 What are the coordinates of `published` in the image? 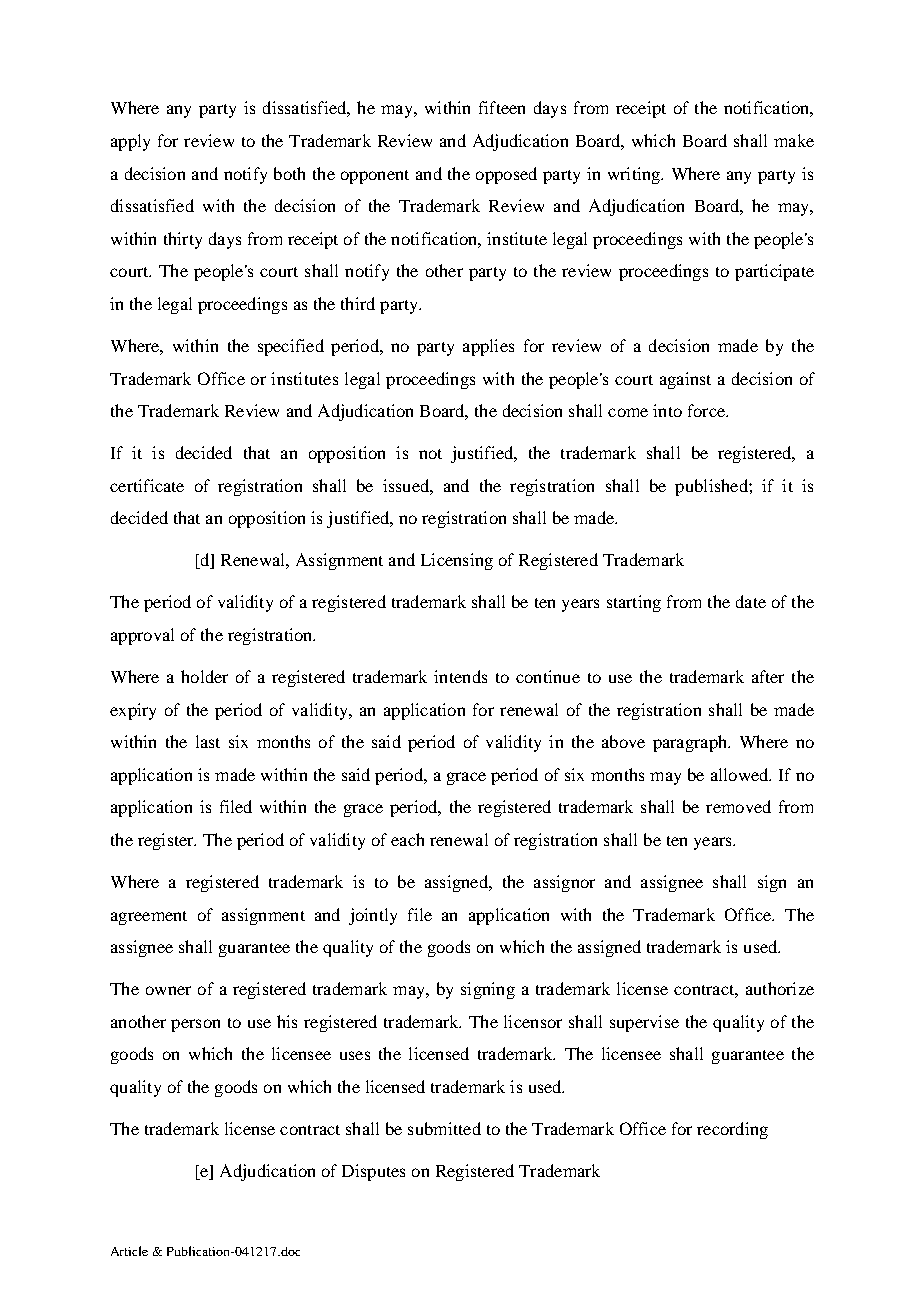 It's located at (712, 487).
